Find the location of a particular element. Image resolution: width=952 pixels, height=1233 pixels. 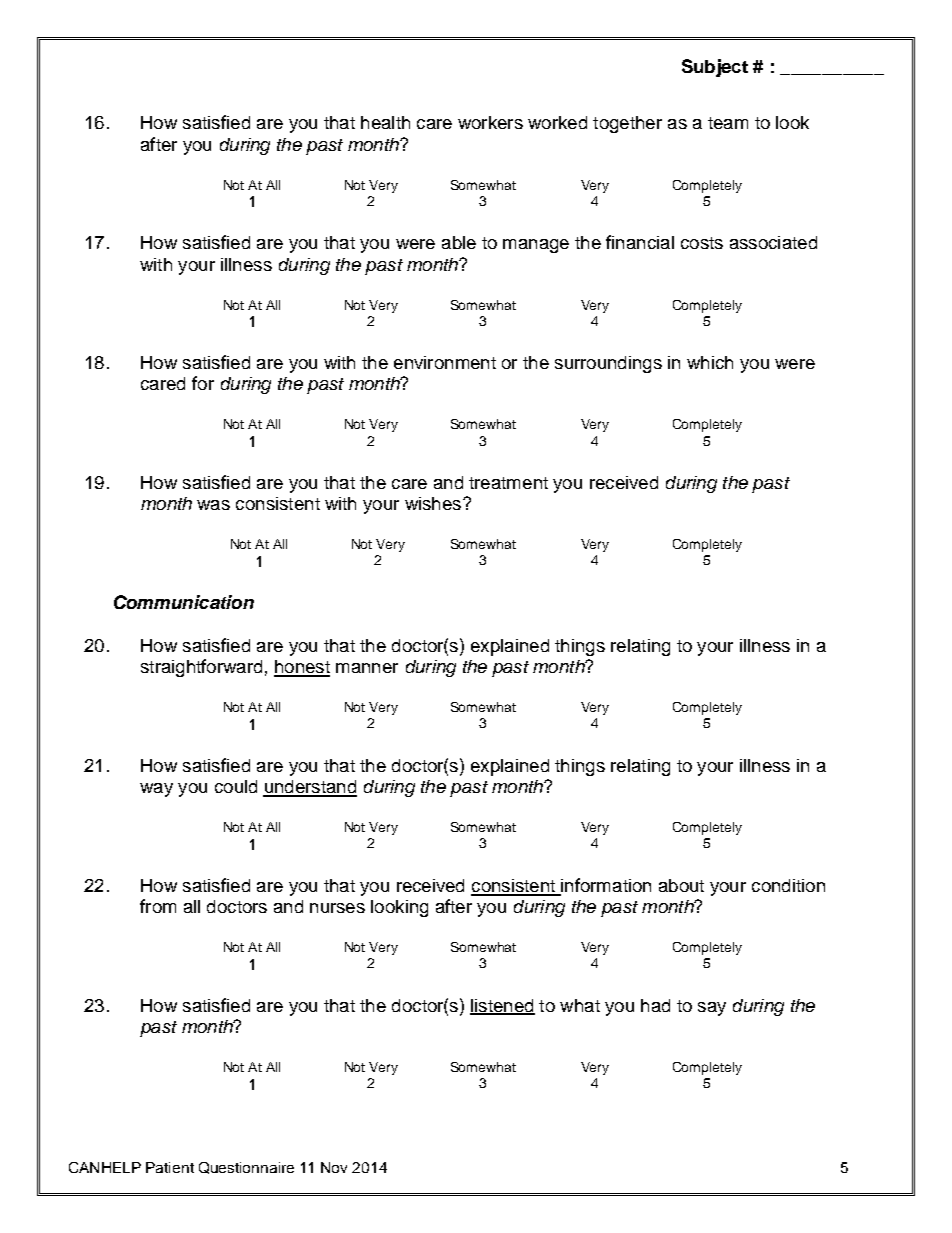

team is located at coordinates (728, 123).
